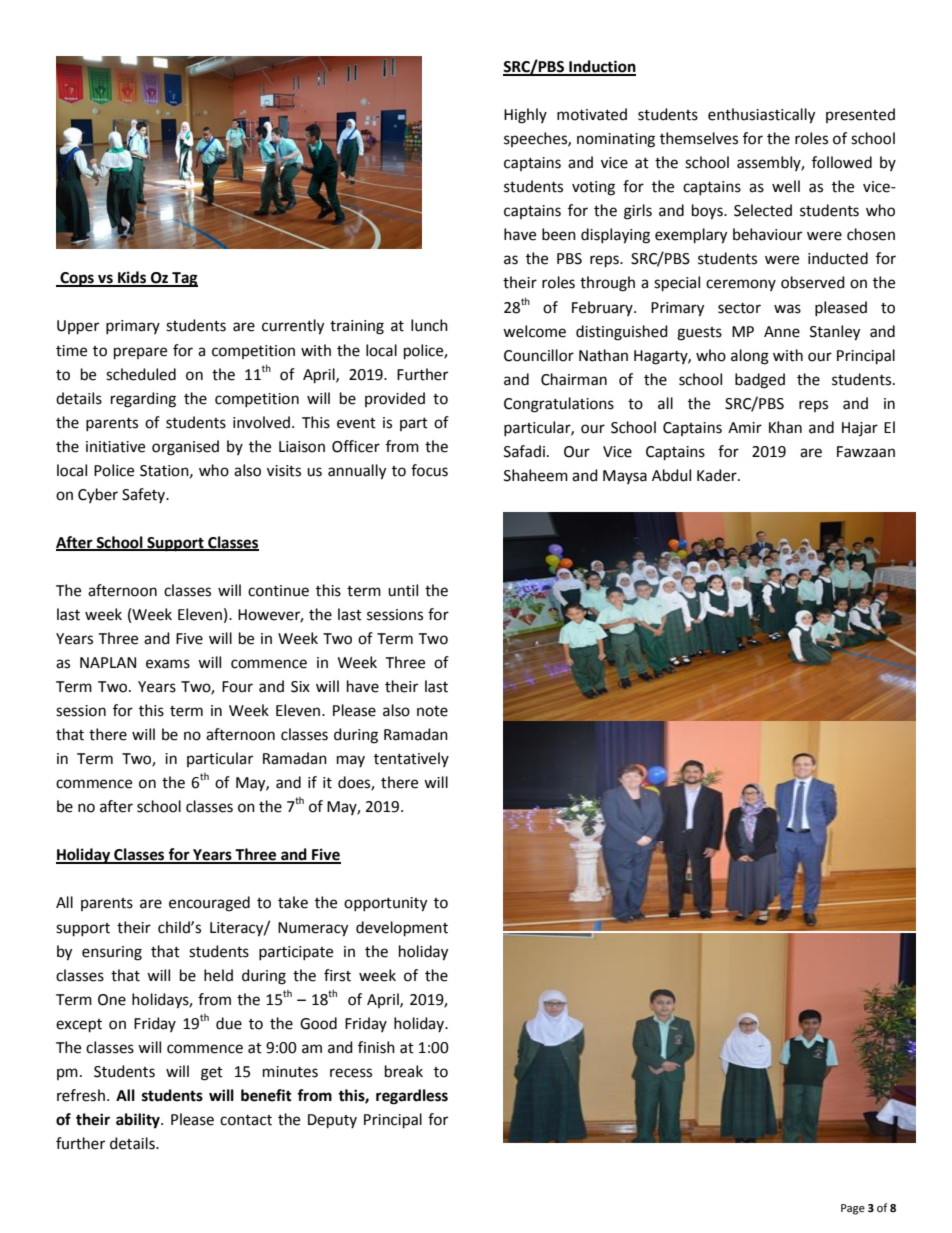 The height and width of the screenshot is (1233, 952). What do you see at coordinates (141, 374) in the screenshot?
I see `scheduled` at bounding box center [141, 374].
